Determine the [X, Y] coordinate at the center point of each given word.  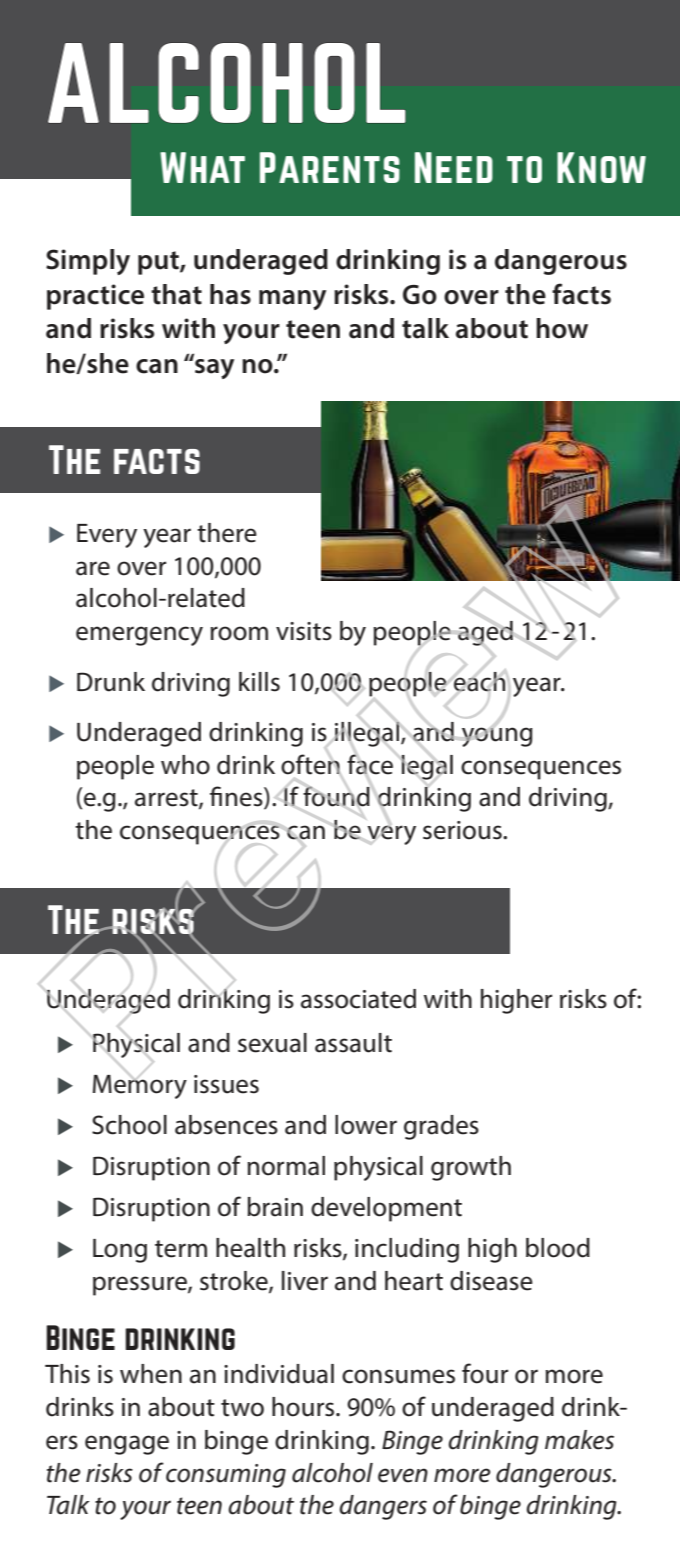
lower [366, 1125]
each [479, 682]
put [159, 263]
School [129, 1125]
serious [463, 830]
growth [471, 1168]
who [185, 765]
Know [601, 167]
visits [304, 631]
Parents [330, 167]
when [151, 1374]
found [336, 796]
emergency [139, 636]
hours [304, 1407]
